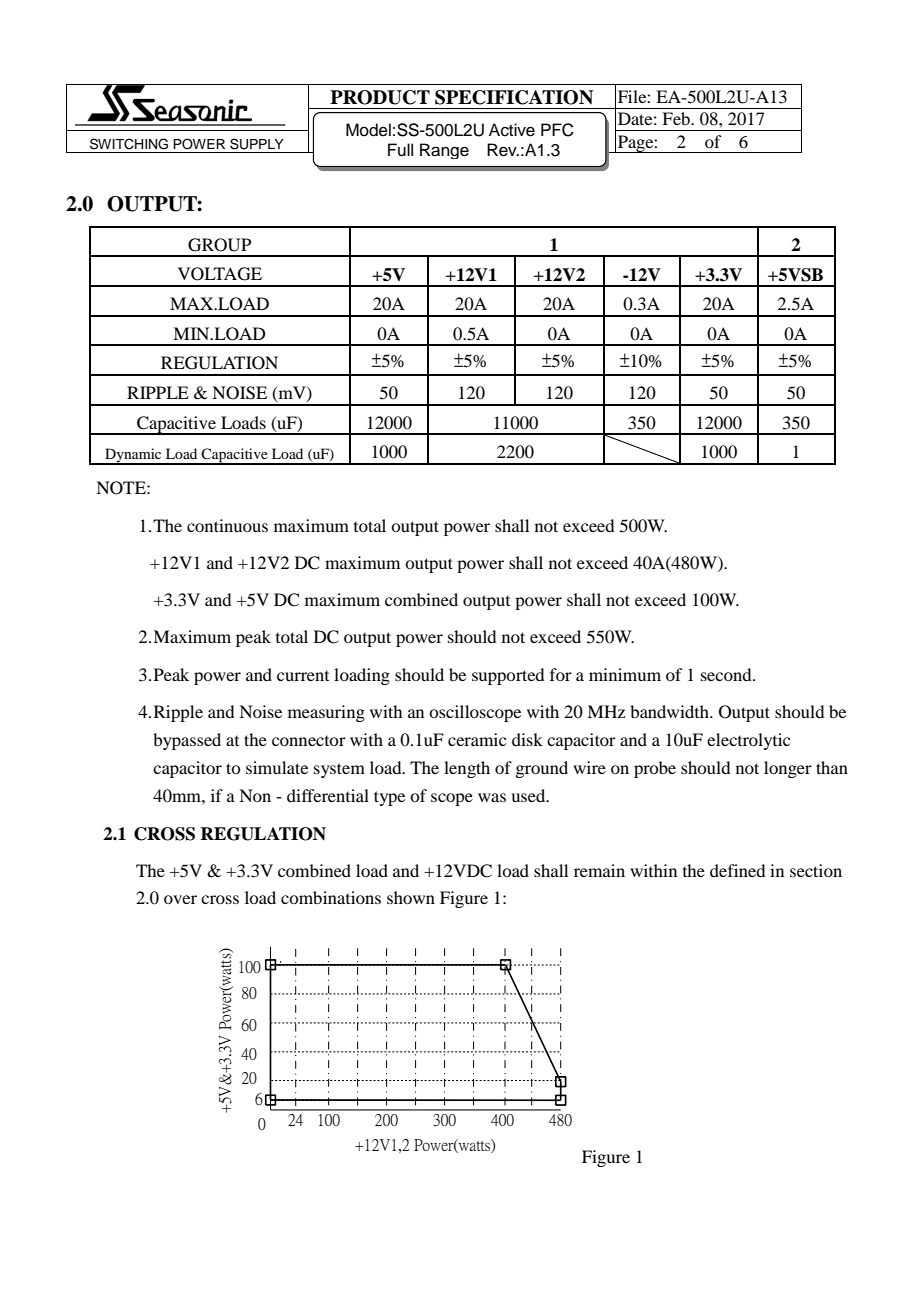  What do you see at coordinates (677, 118) in the screenshot?
I see `Feb` at bounding box center [677, 118].
